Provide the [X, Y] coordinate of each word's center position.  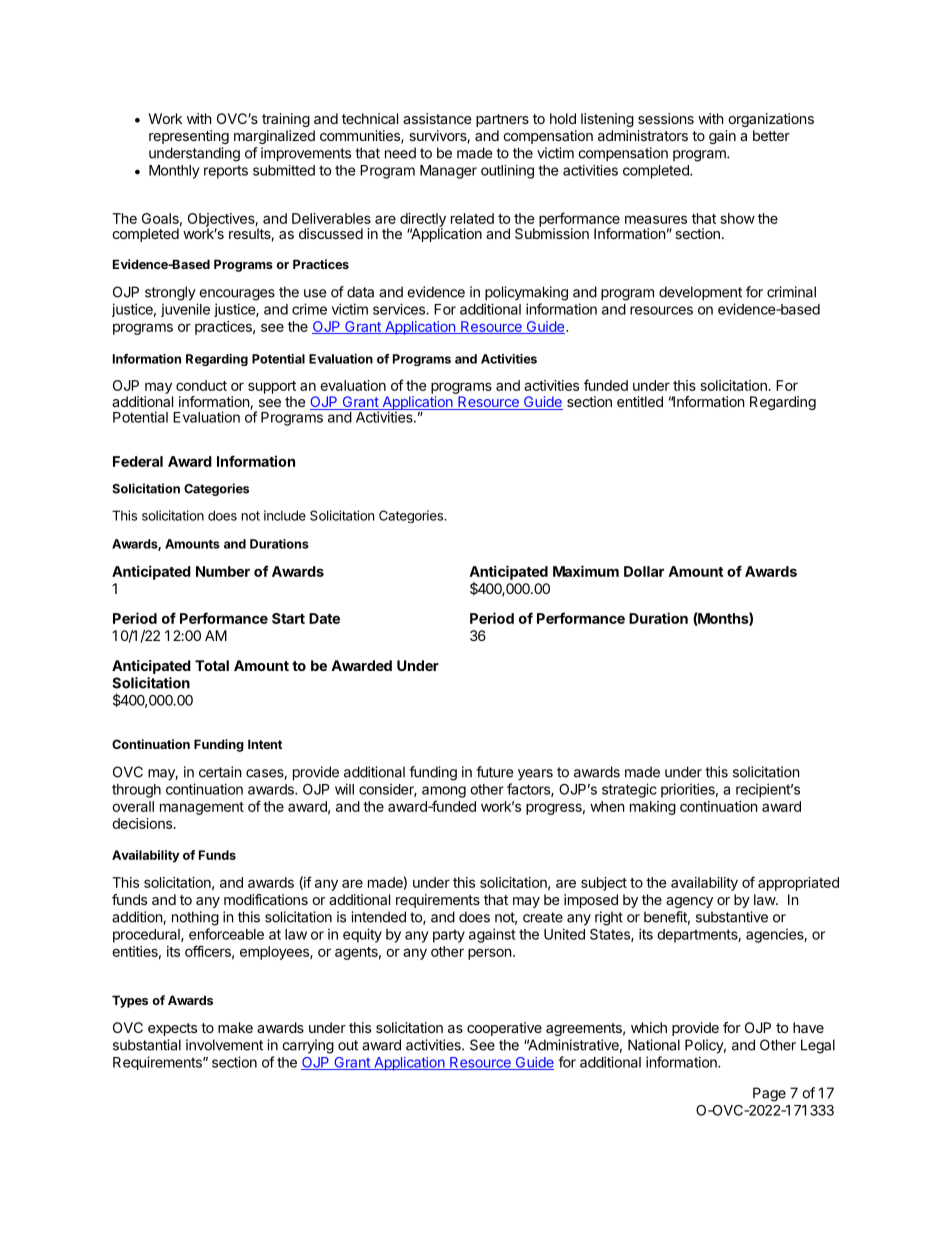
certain [220, 772]
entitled [640, 401]
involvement [224, 1045]
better [771, 135]
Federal [138, 461]
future [494, 772]
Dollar [644, 571]
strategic [629, 790]
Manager [448, 172]
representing [189, 137]
